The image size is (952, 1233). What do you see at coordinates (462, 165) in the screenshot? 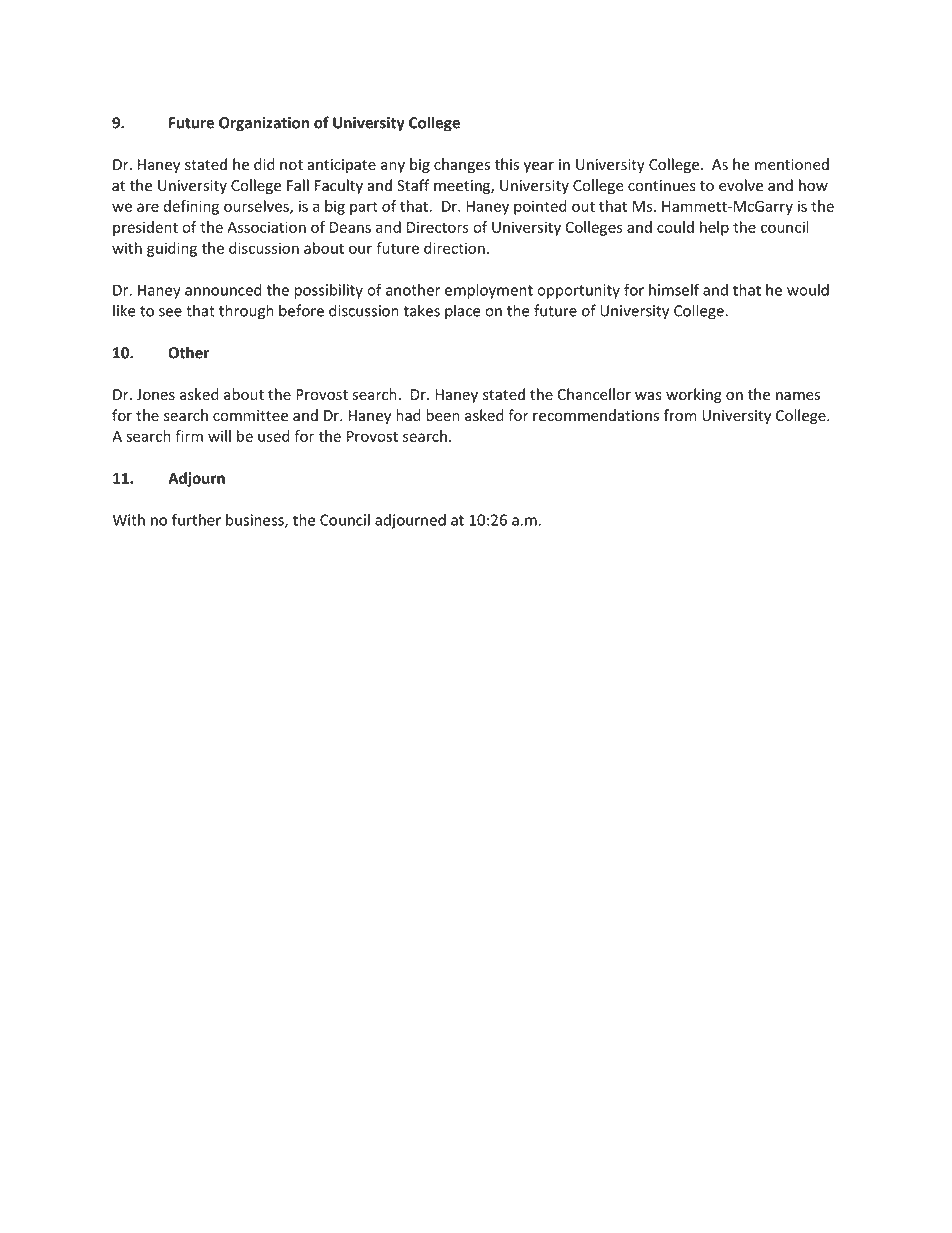
I see `changes` at bounding box center [462, 165].
